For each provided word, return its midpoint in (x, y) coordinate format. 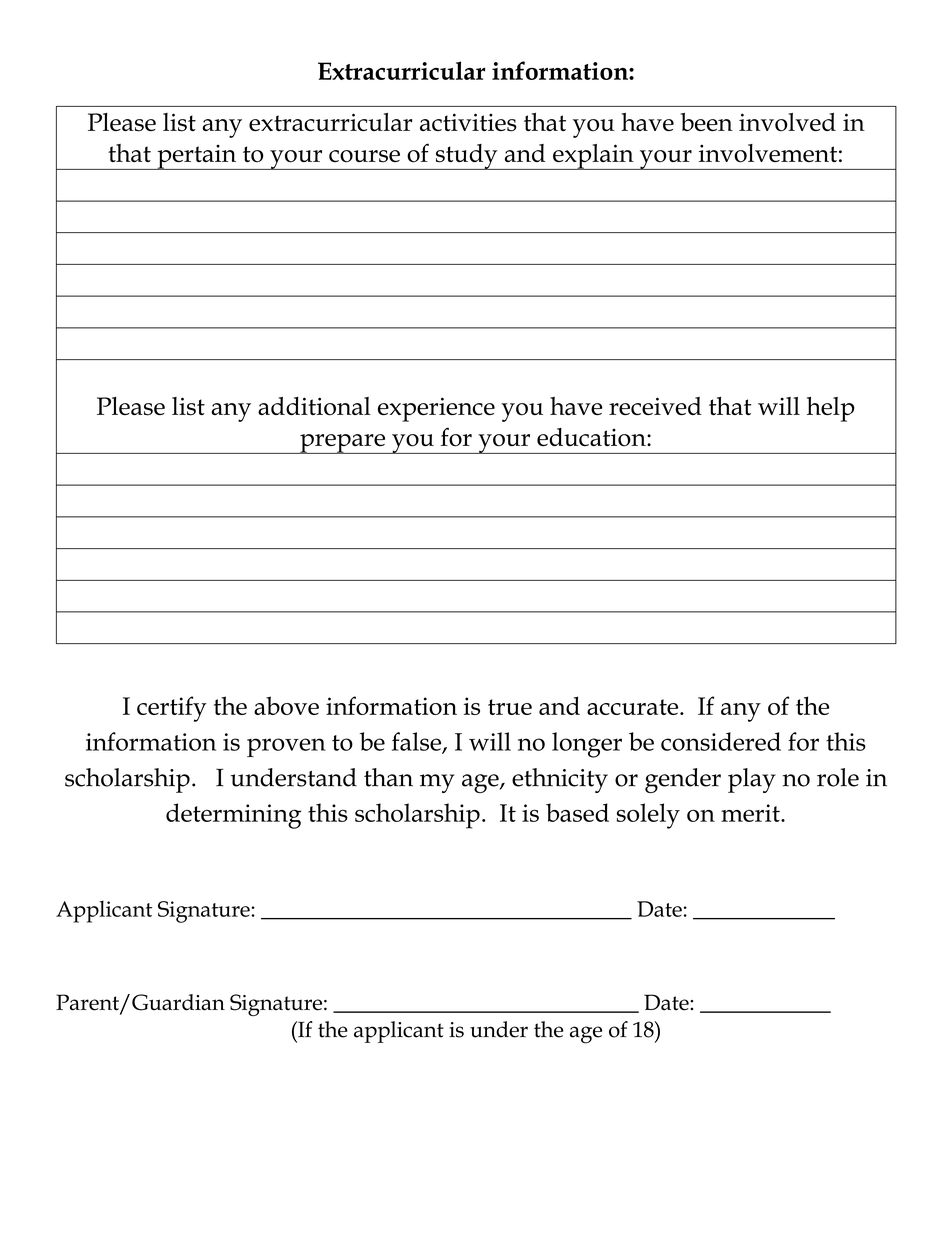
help (831, 409)
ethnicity (560, 780)
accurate (634, 707)
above (286, 705)
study (466, 157)
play (752, 780)
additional (314, 406)
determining (233, 816)
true (510, 707)
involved (787, 122)
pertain (197, 157)
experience (436, 409)
